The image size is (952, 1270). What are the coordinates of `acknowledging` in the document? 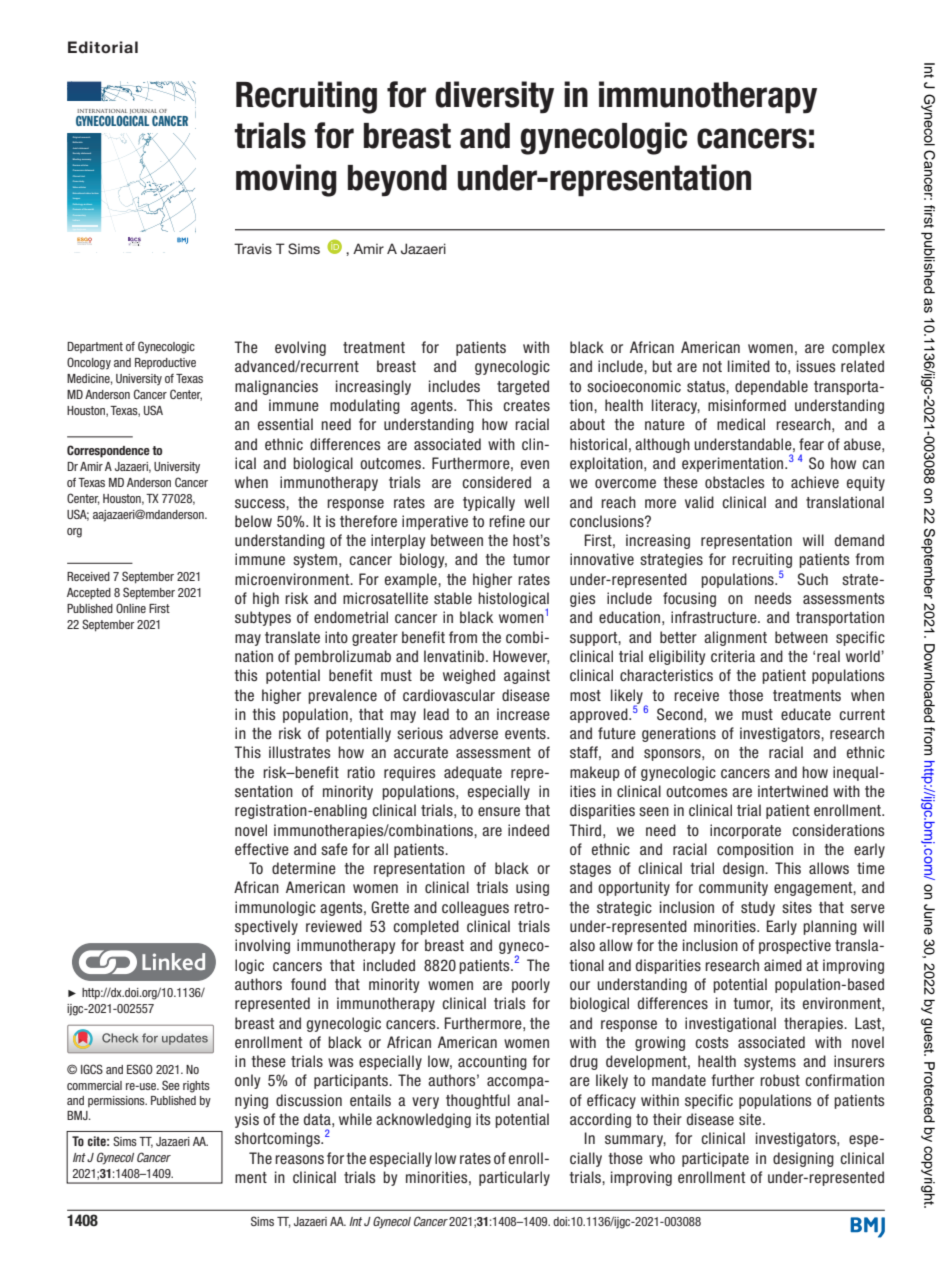 It's located at (423, 1120).
